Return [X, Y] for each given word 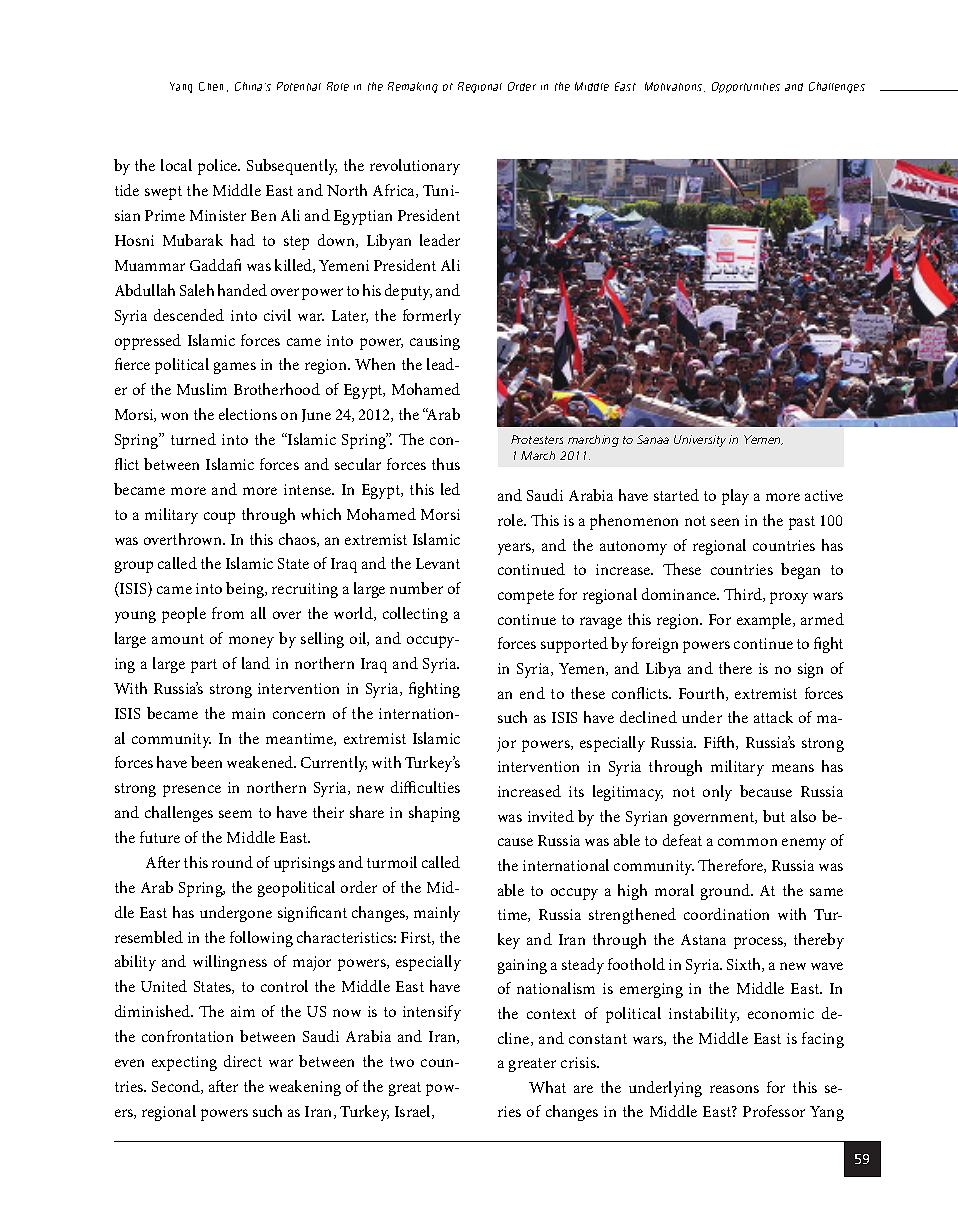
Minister [218, 215]
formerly [432, 317]
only [717, 793]
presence [192, 791]
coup [219, 518]
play [735, 497]
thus [446, 464]
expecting [184, 1063]
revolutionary [415, 167]
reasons [734, 1089]
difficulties [425, 787]
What [547, 1087]
